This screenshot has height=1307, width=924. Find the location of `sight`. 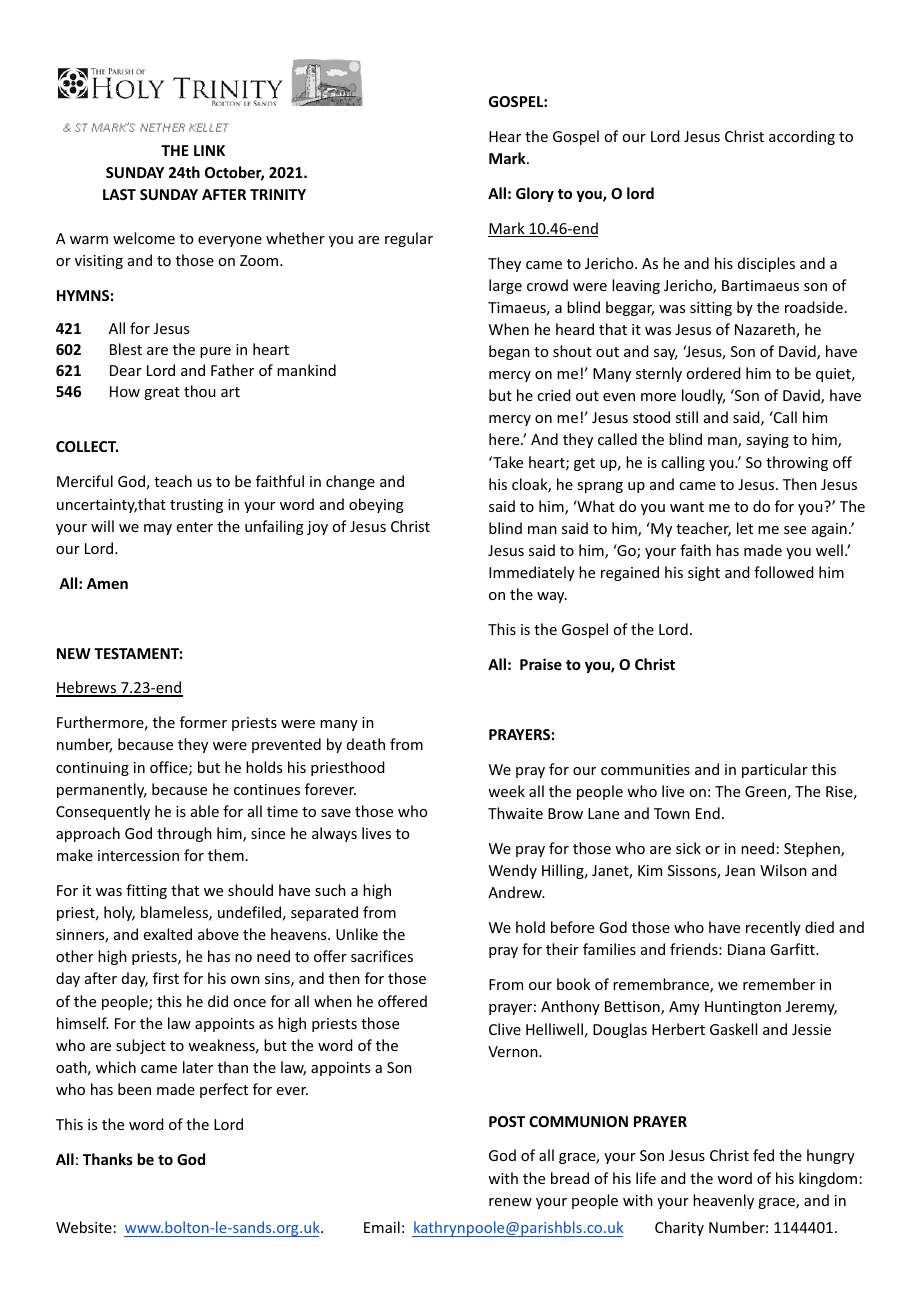

sight is located at coordinates (704, 573).
